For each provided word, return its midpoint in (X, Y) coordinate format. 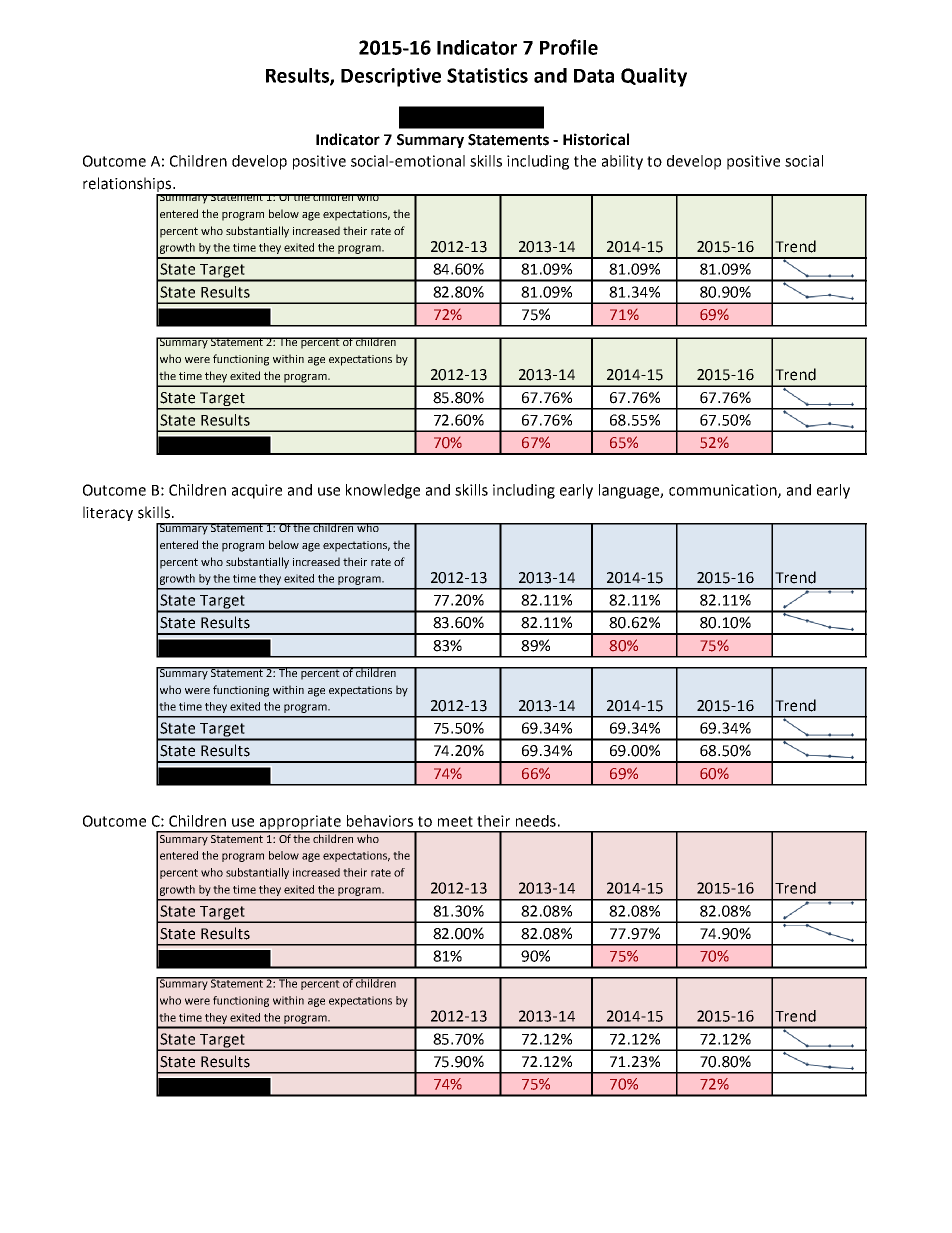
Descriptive (391, 77)
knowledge (383, 491)
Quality (654, 77)
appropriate (300, 823)
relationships (128, 186)
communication (724, 491)
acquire (257, 491)
